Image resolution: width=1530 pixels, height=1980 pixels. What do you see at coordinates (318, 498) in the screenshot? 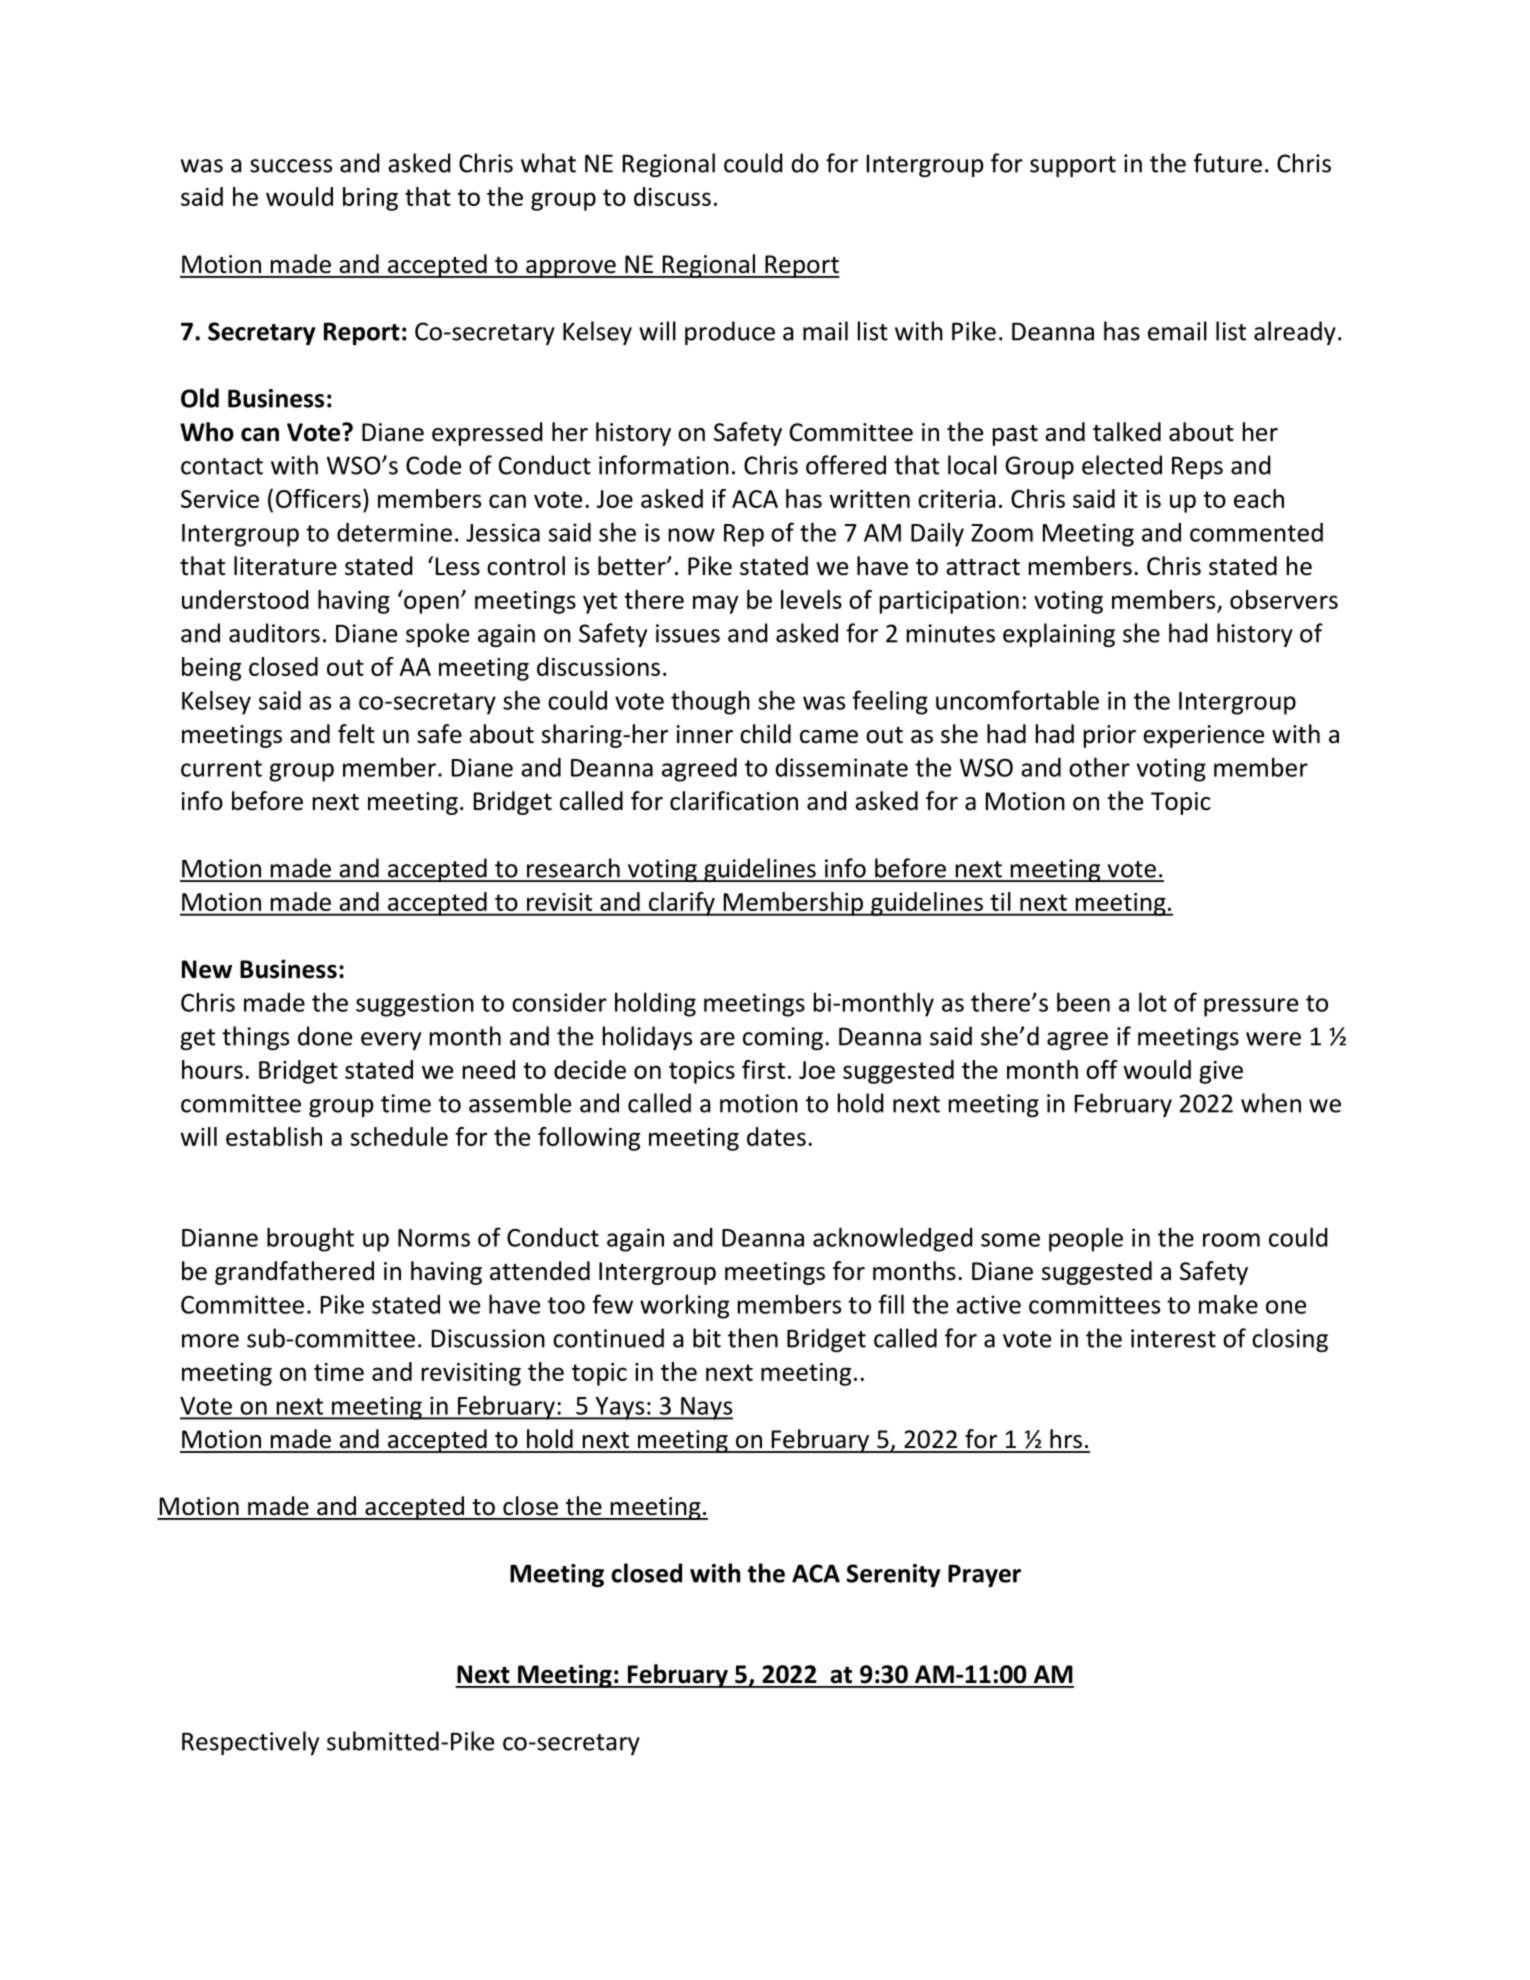
I see `Officers` at bounding box center [318, 498].
